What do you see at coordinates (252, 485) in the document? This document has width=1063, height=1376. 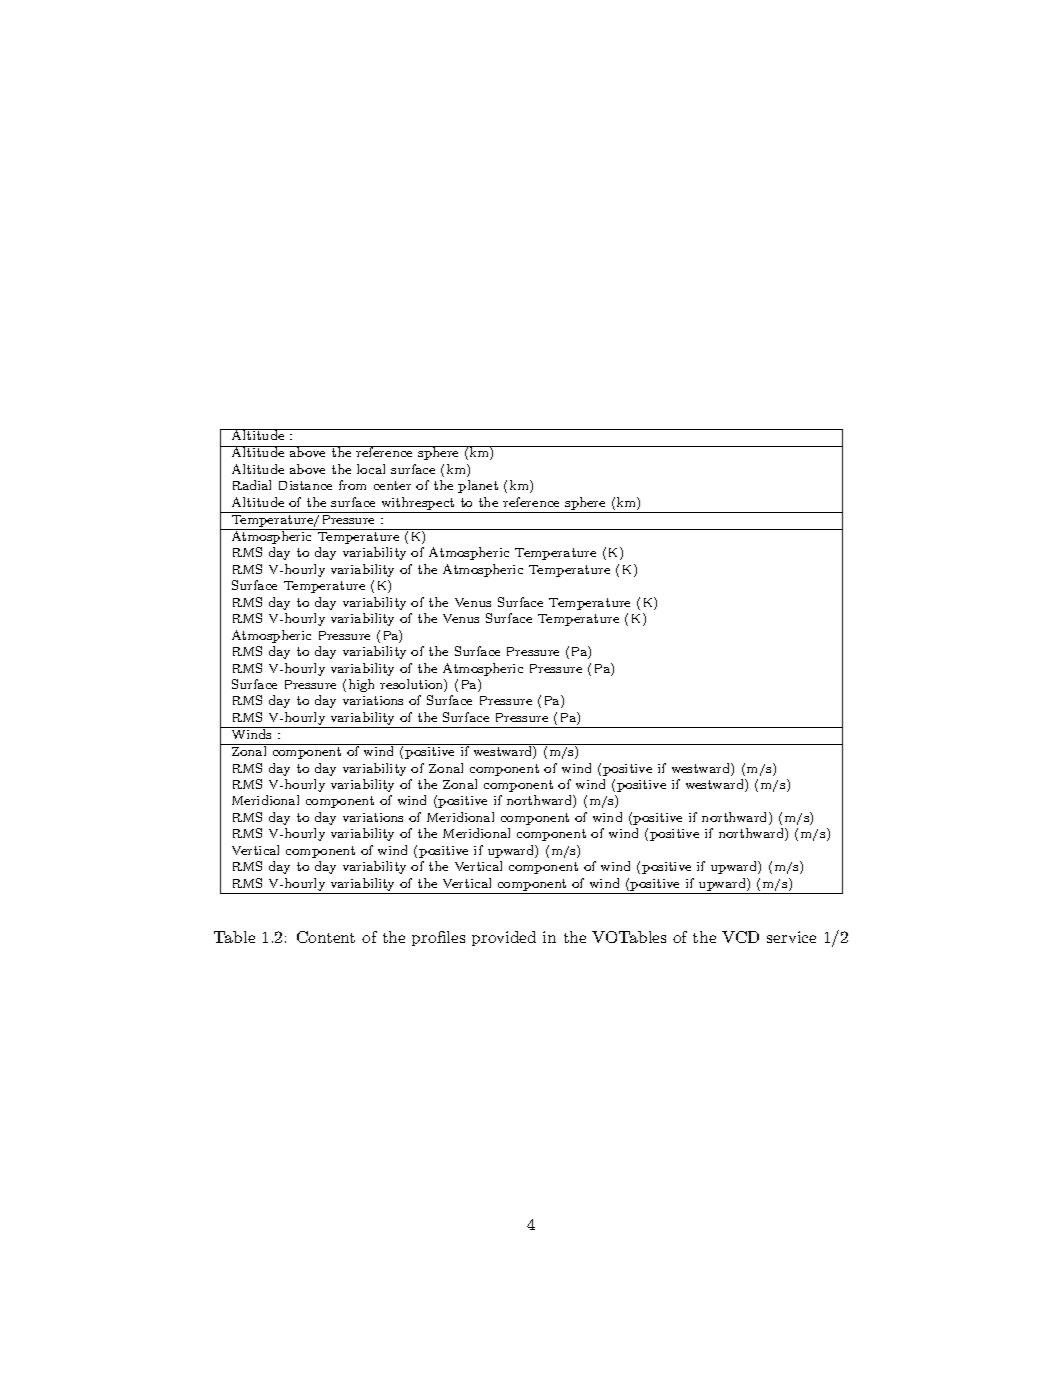 I see `Radial` at bounding box center [252, 485].
